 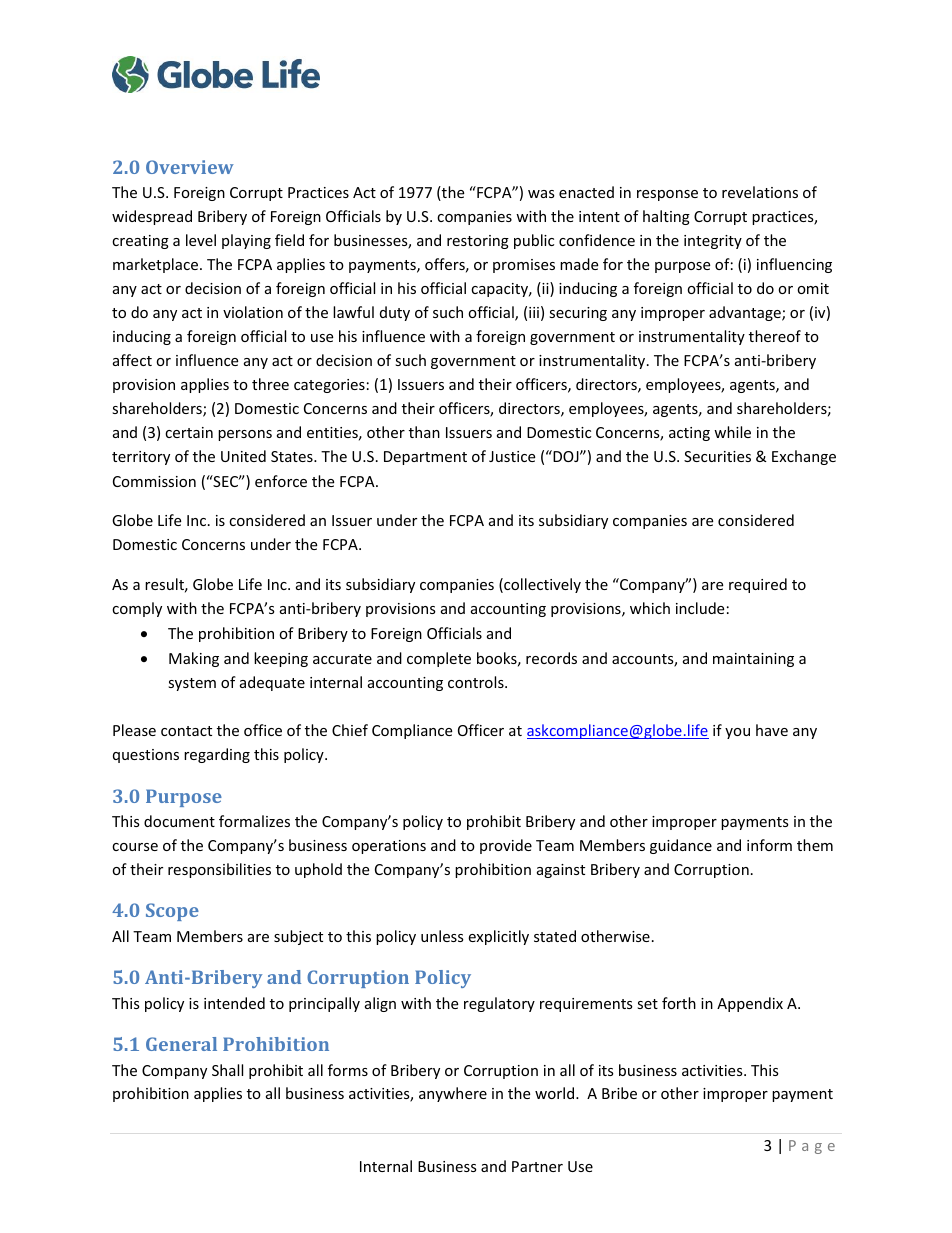 What do you see at coordinates (512, 456) in the image?
I see `Justice` at bounding box center [512, 456].
